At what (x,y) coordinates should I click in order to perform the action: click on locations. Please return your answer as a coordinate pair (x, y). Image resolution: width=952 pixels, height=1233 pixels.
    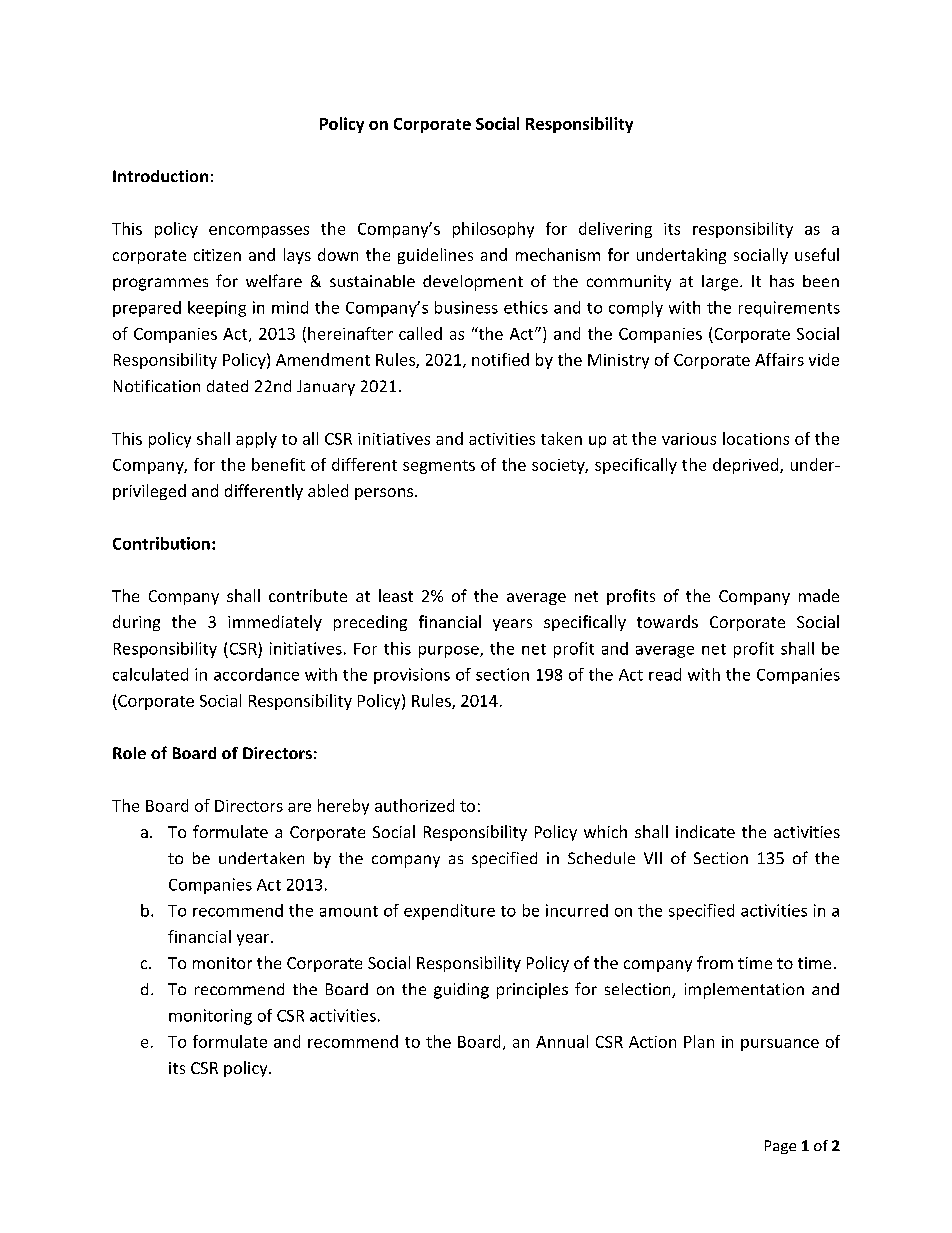
    Looking at the image, I should click on (756, 438).
